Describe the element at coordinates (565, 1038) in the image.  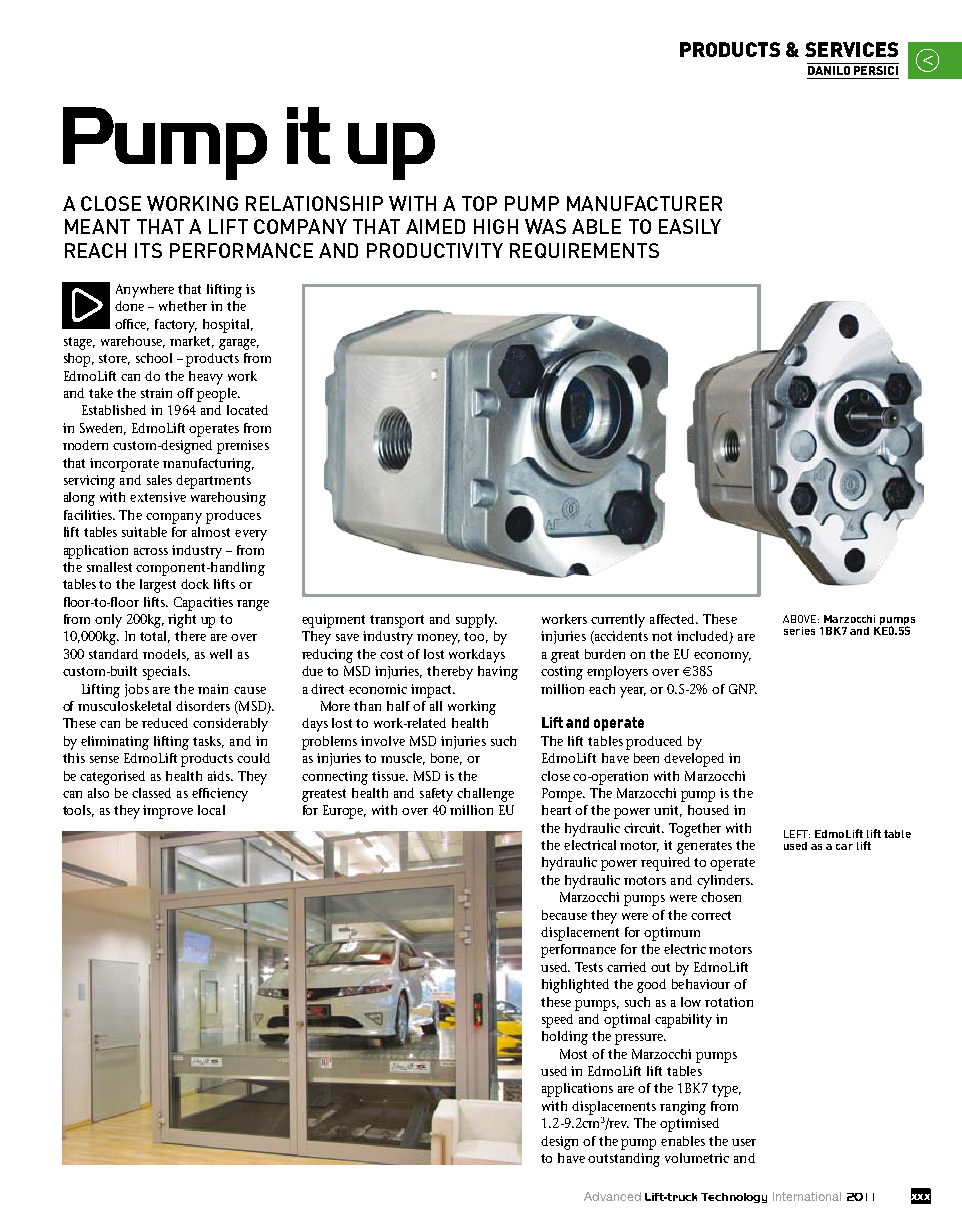
I see `holding` at that location.
